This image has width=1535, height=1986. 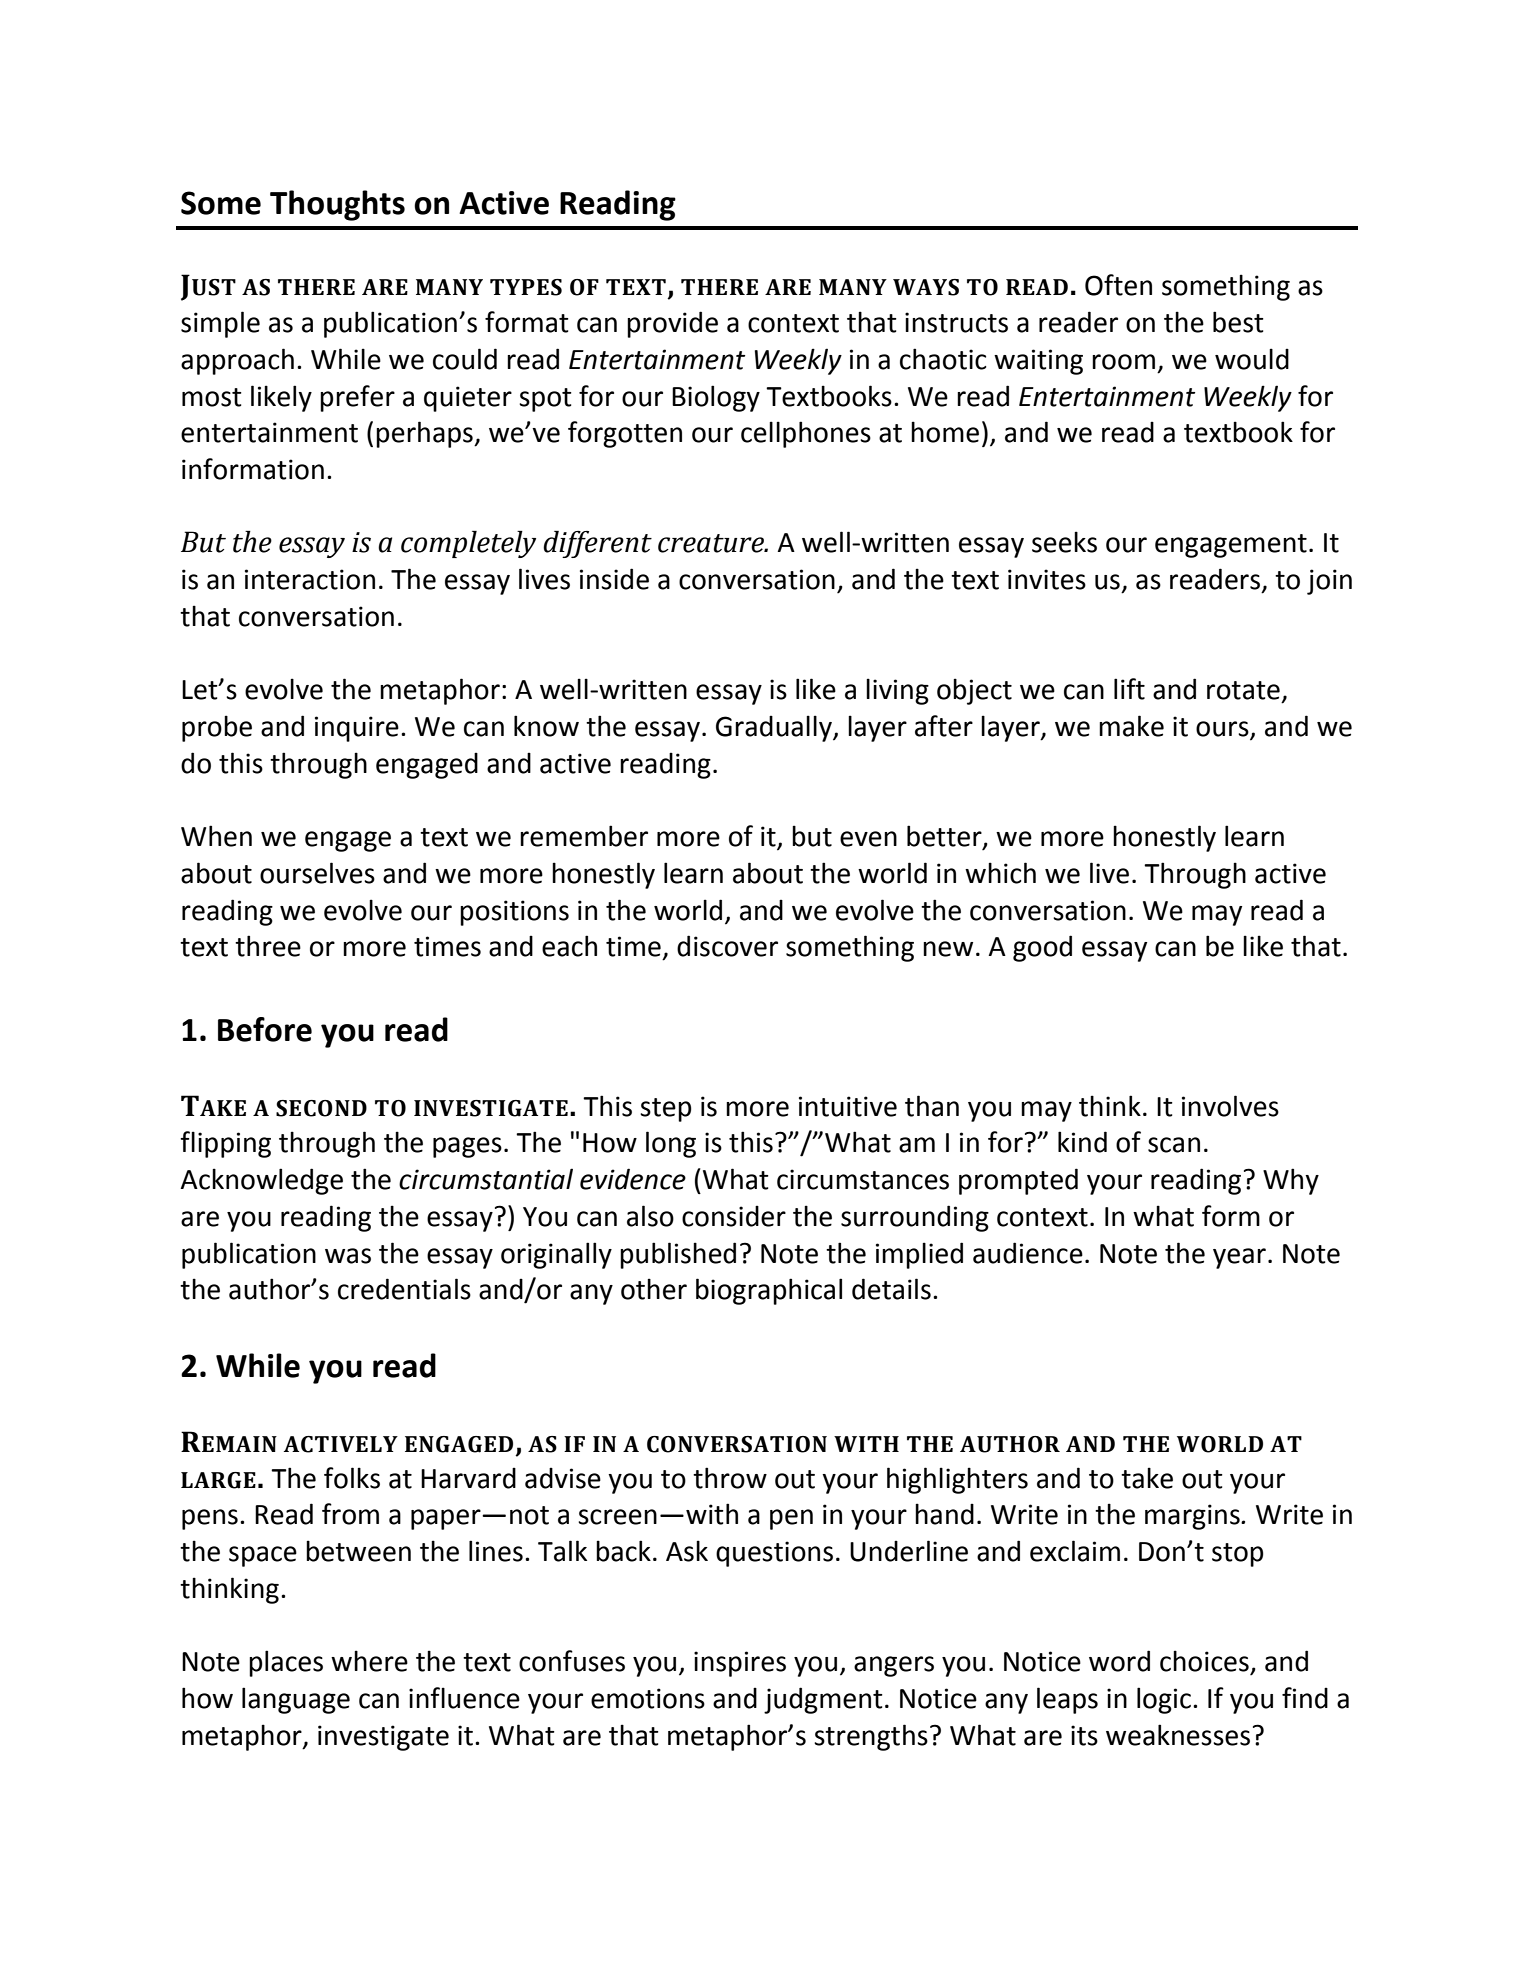 I want to click on inspires, so click(x=740, y=1664).
